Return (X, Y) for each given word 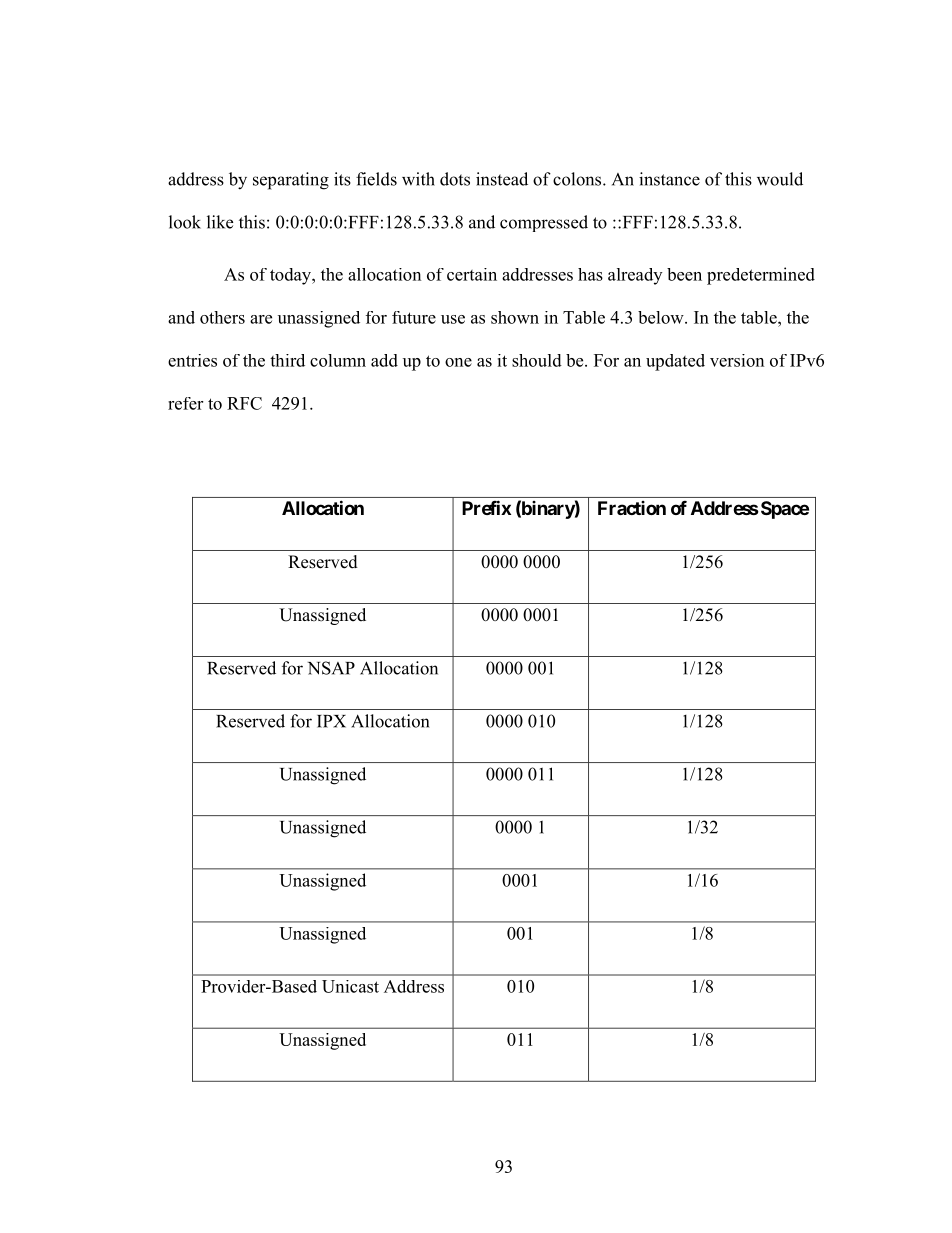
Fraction (632, 508)
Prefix (486, 507)
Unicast (350, 986)
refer (185, 403)
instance (669, 179)
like (220, 222)
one (458, 362)
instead (502, 179)
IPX (331, 721)
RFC (244, 403)
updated (675, 362)
